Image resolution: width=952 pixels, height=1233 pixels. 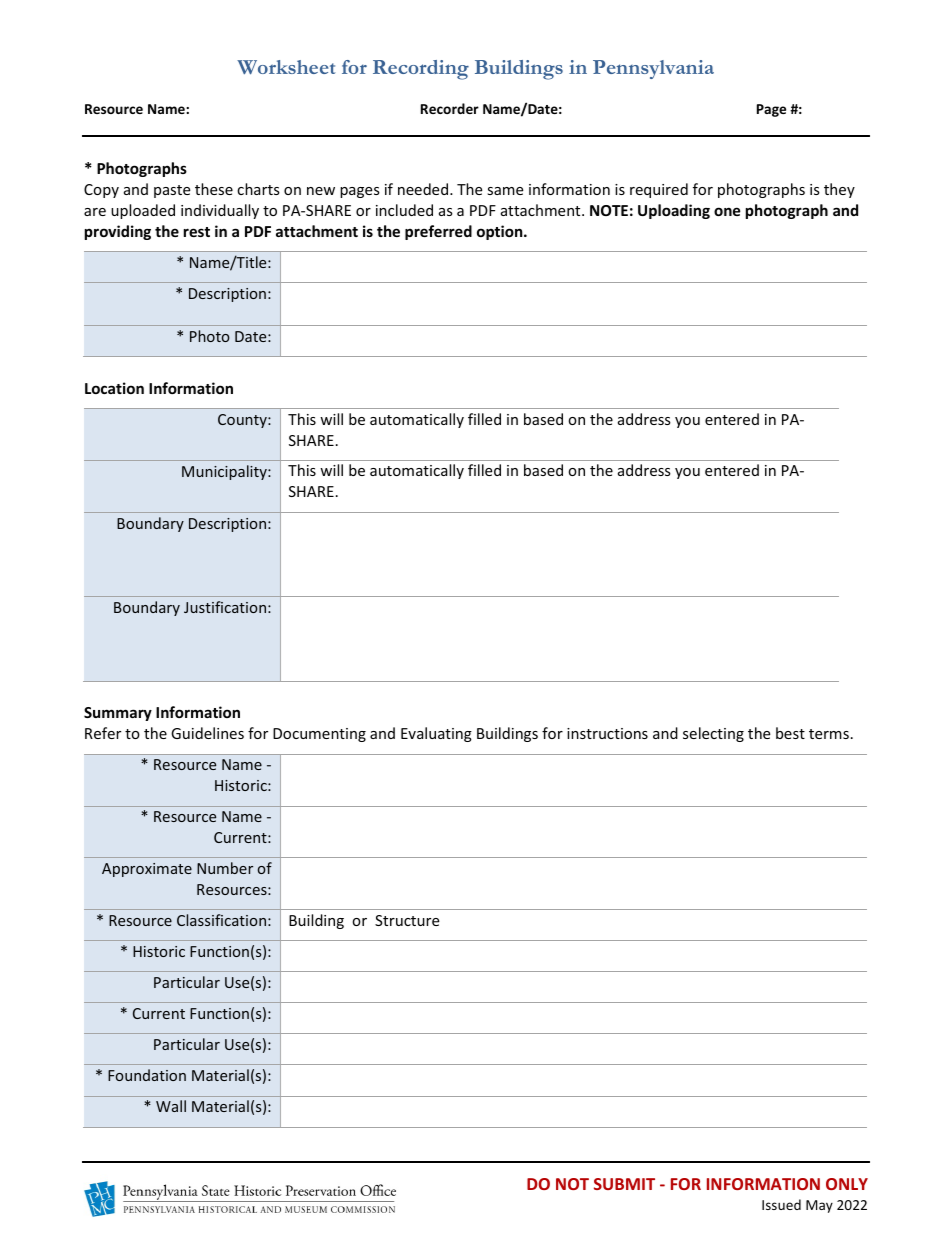 I want to click on selecting, so click(x=713, y=734).
